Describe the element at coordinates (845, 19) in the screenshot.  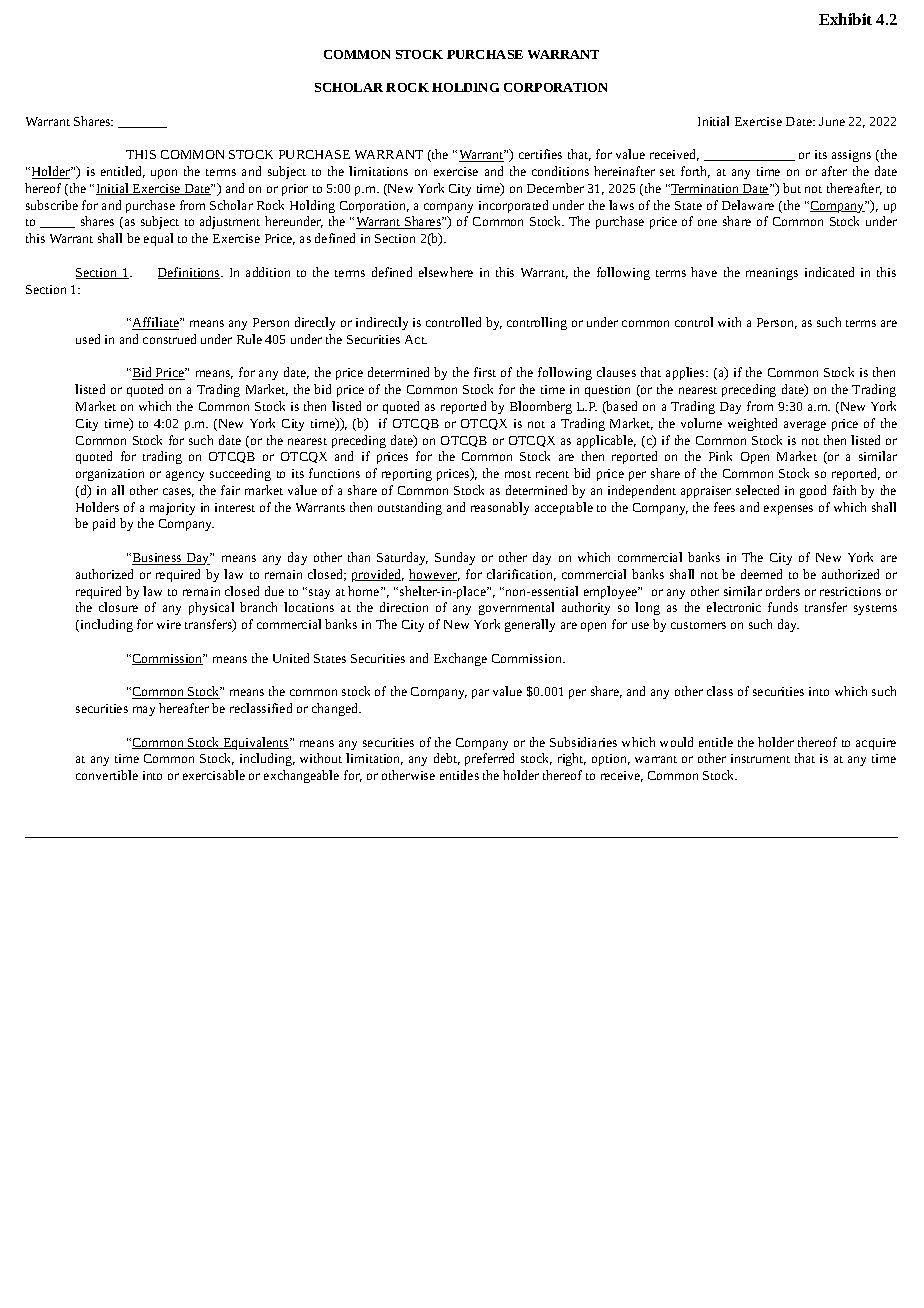
I see `Exhibit` at that location.
